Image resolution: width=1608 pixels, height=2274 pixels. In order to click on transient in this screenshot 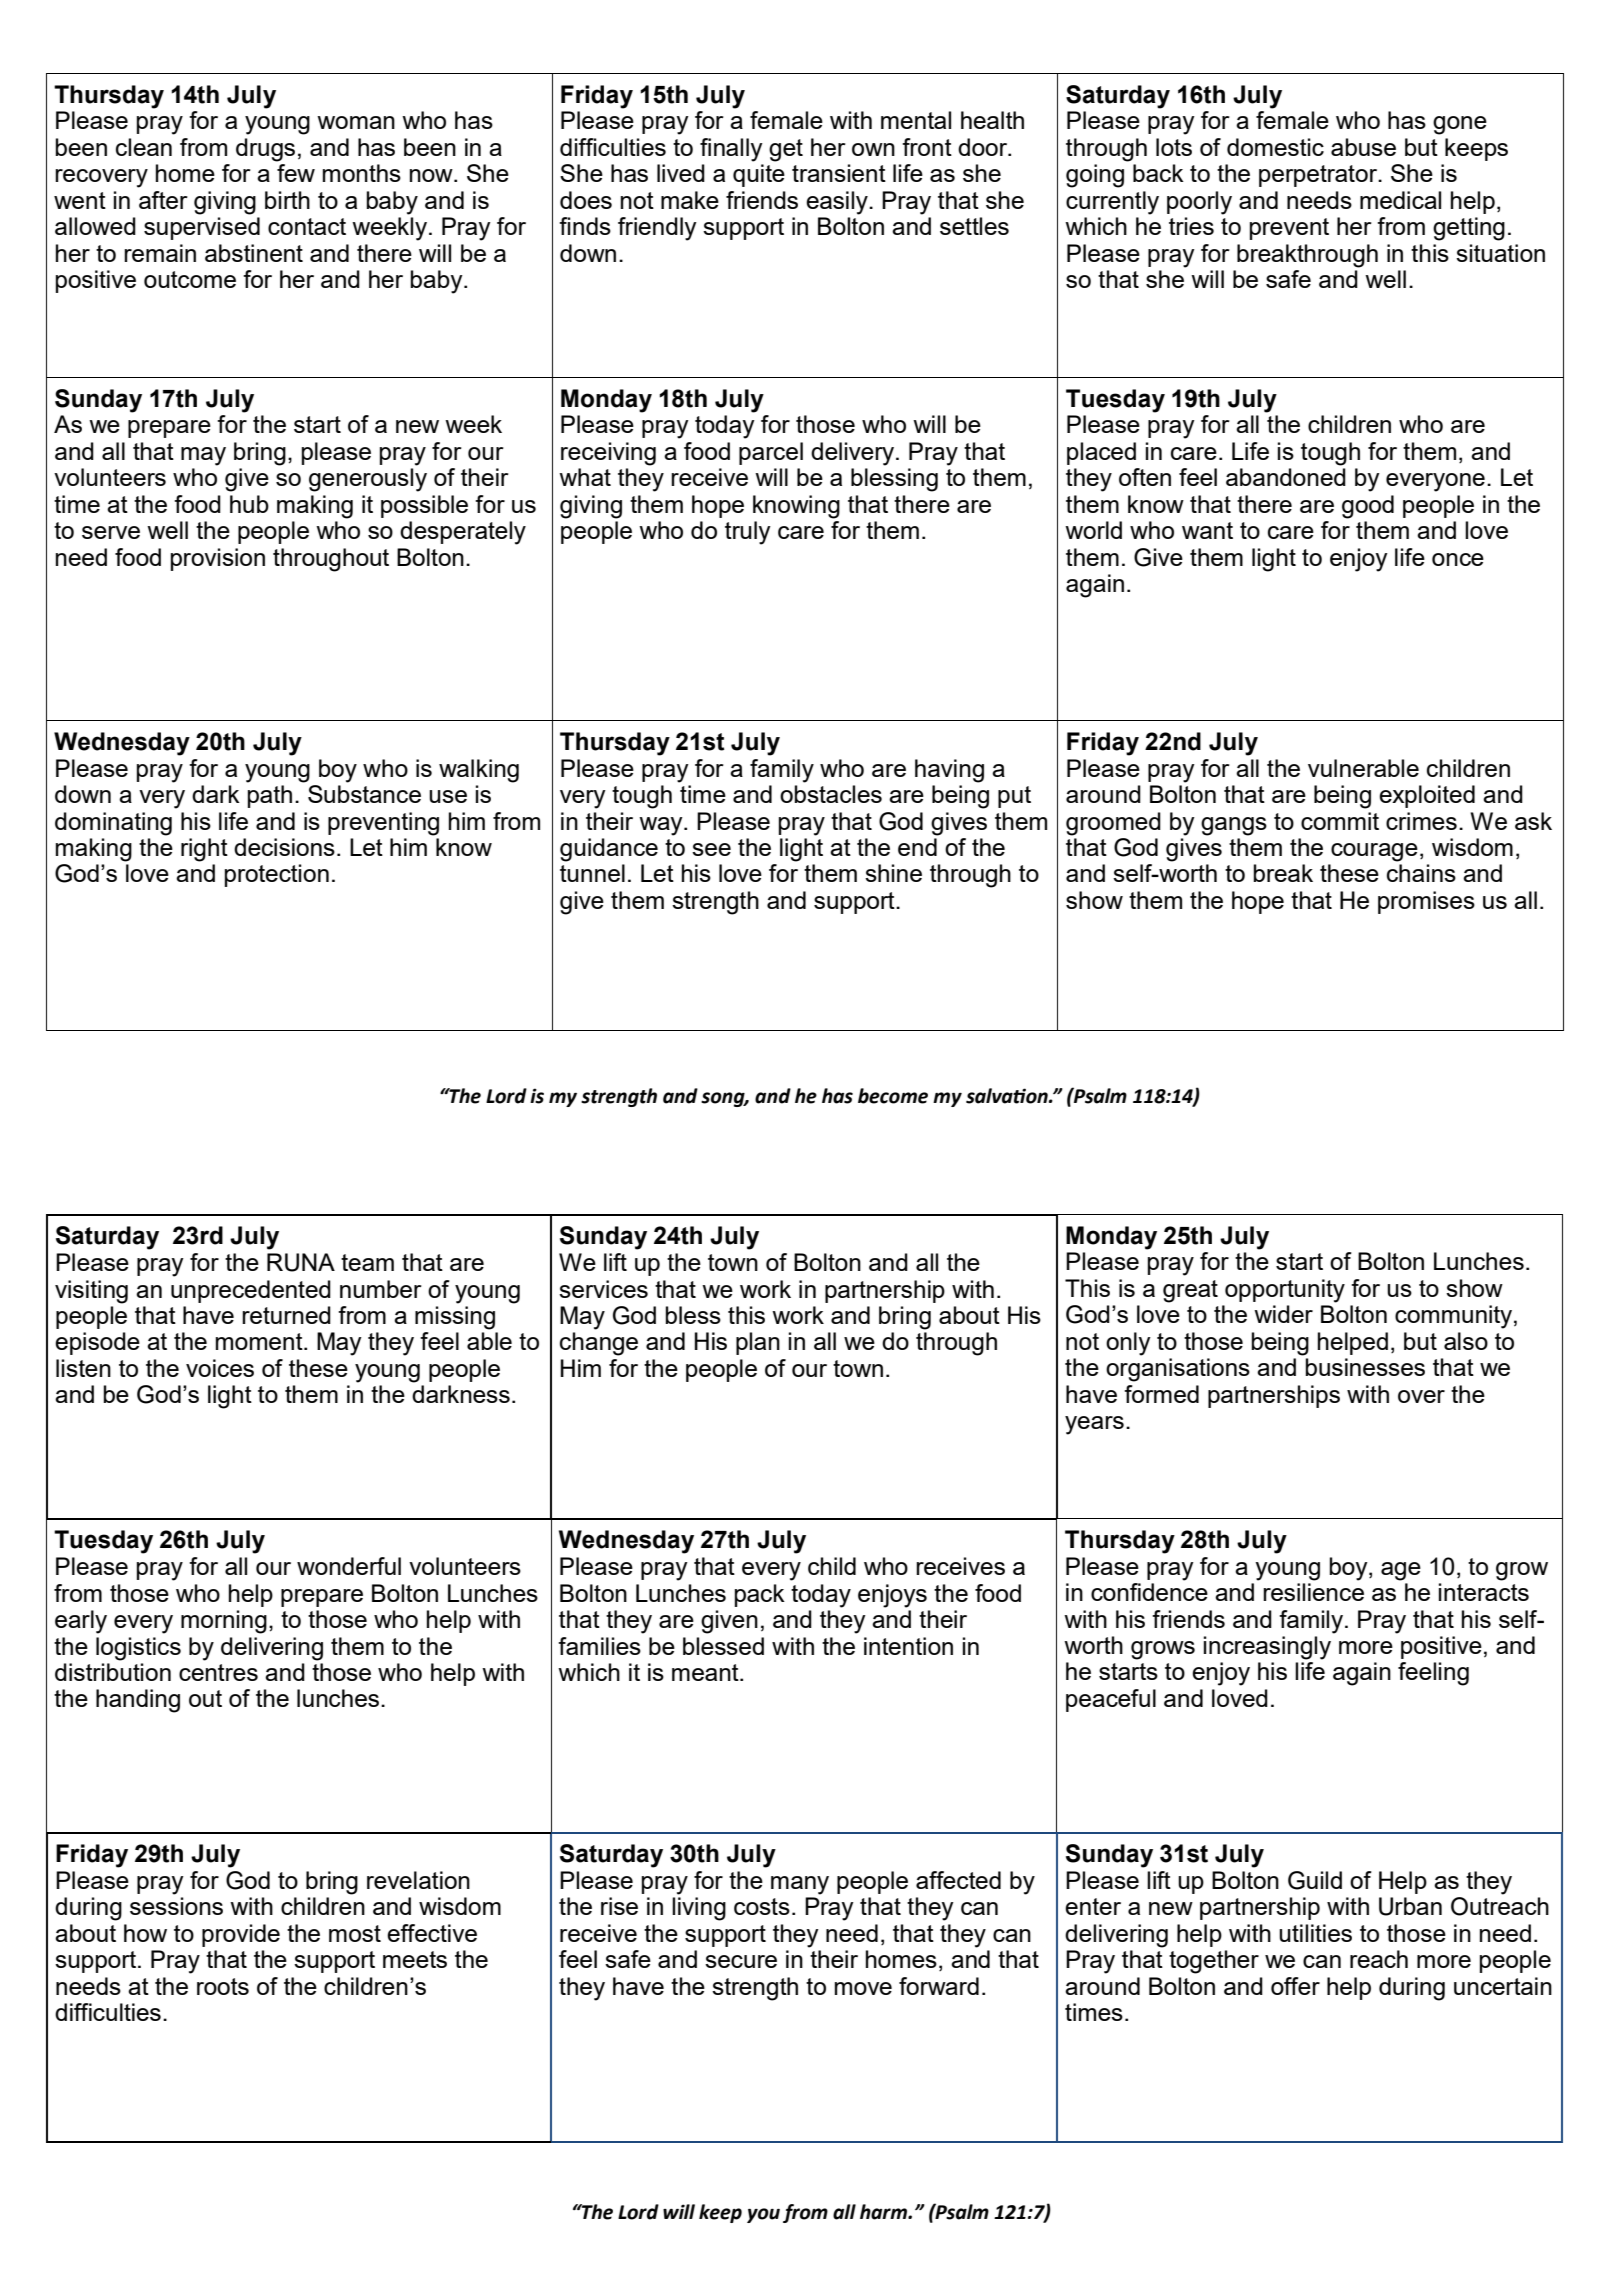, I will do `click(839, 173)`.
